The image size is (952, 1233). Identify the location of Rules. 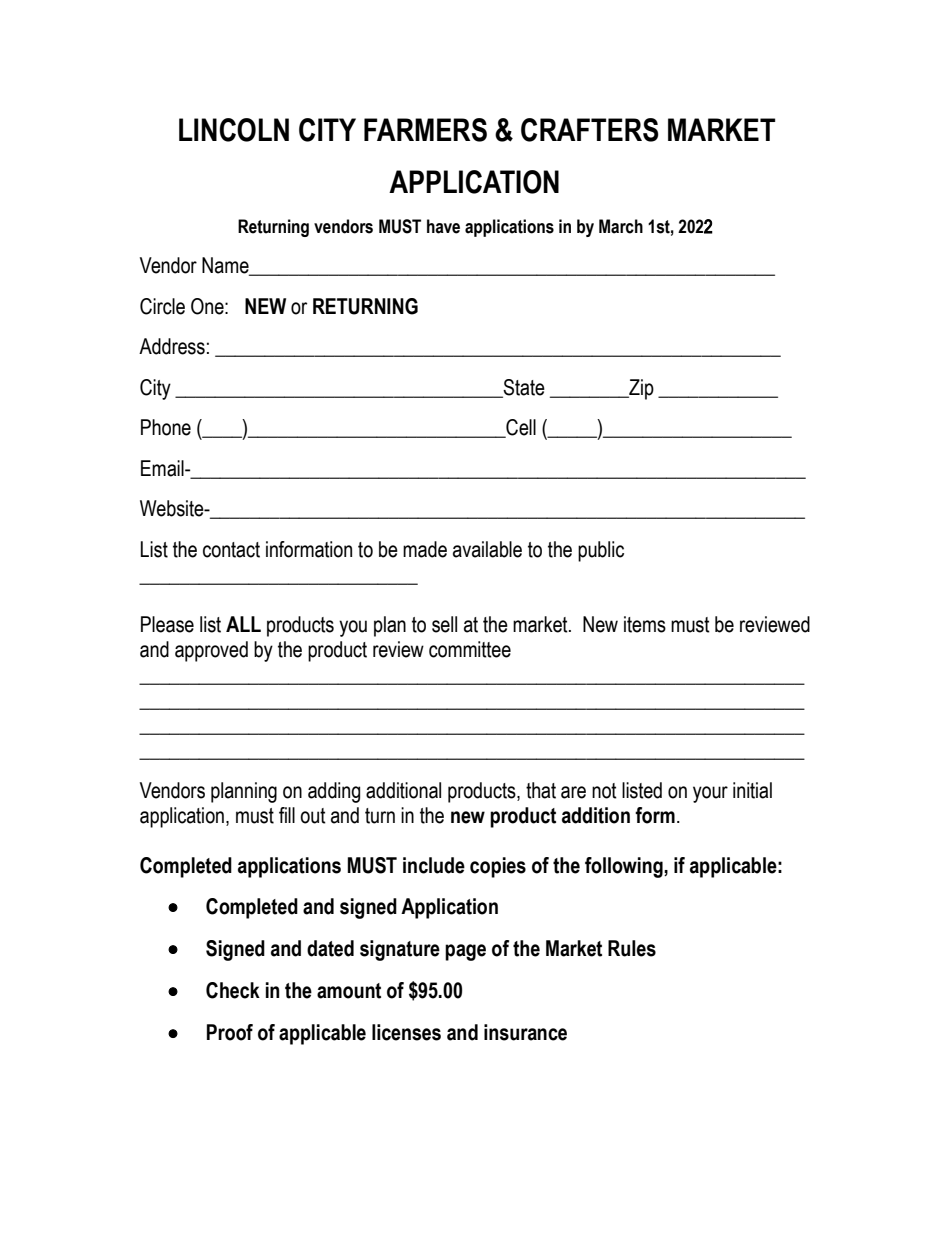
(632, 948).
